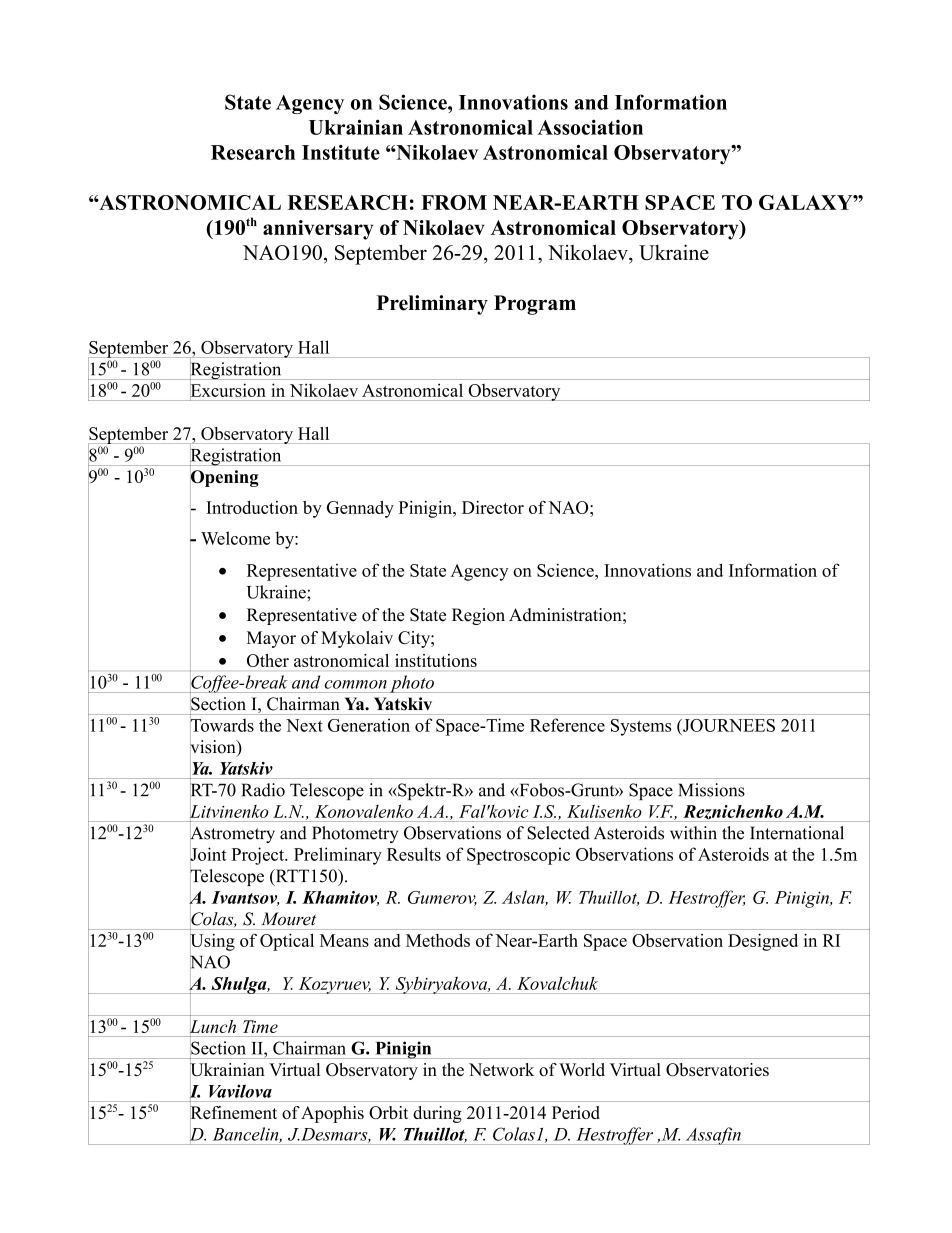 The image size is (952, 1233). Describe the element at coordinates (693, 833) in the document. I see `within` at that location.
